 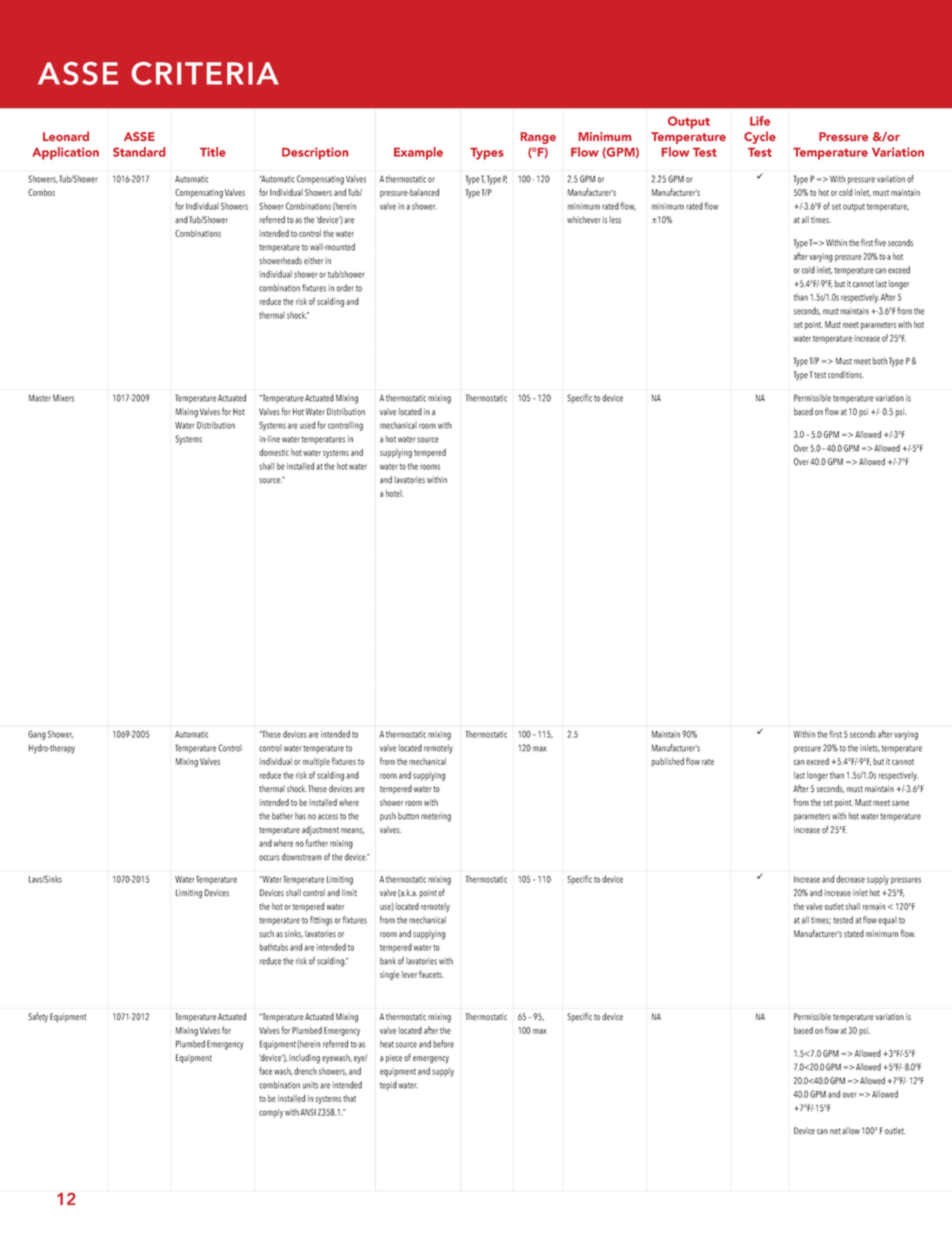 What do you see at coordinates (846, 375) in the screenshot?
I see `conditions` at bounding box center [846, 375].
